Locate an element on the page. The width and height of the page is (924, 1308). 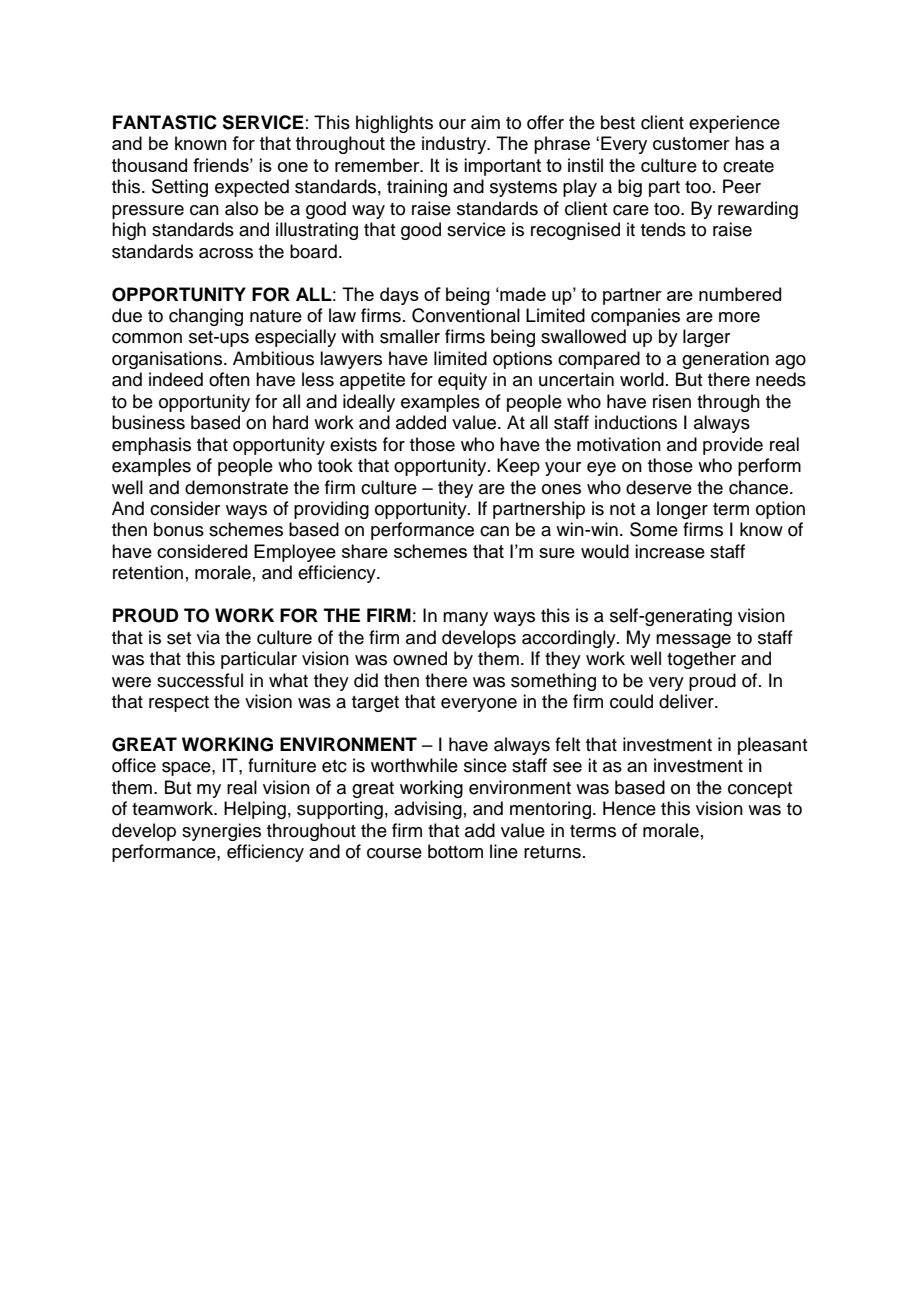
often is located at coordinates (229, 379).
